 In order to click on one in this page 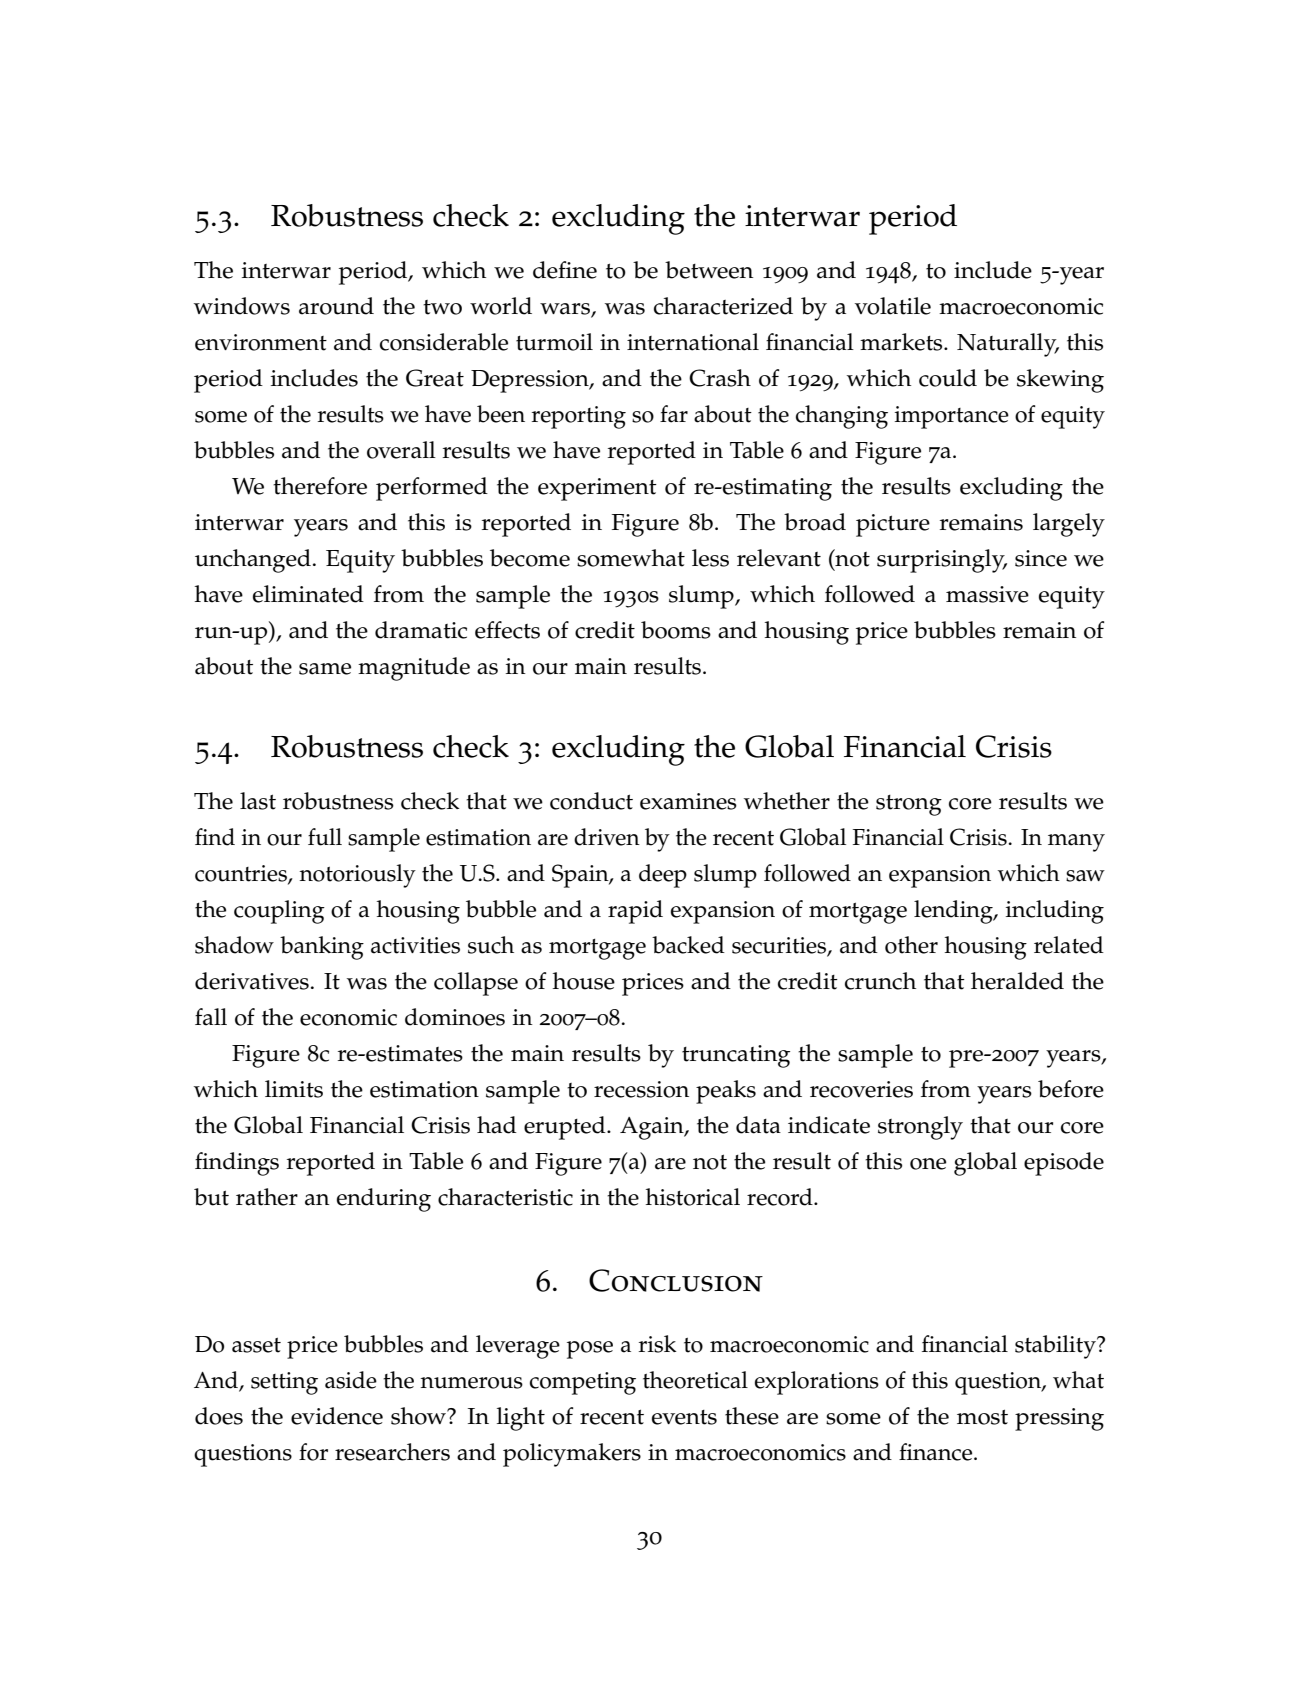, I will do `click(928, 1164)`.
